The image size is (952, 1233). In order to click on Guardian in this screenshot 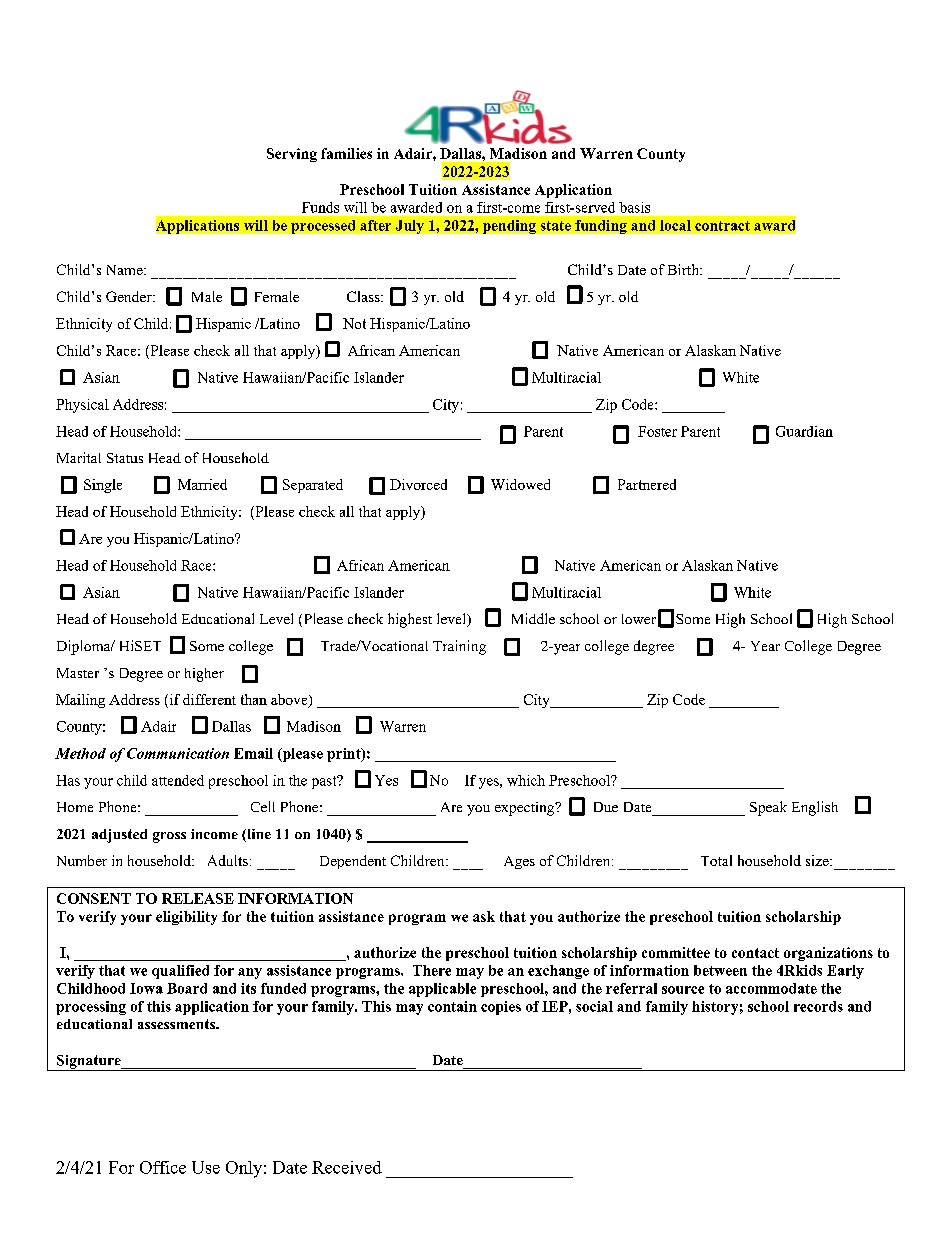, I will do `click(804, 431)`.
